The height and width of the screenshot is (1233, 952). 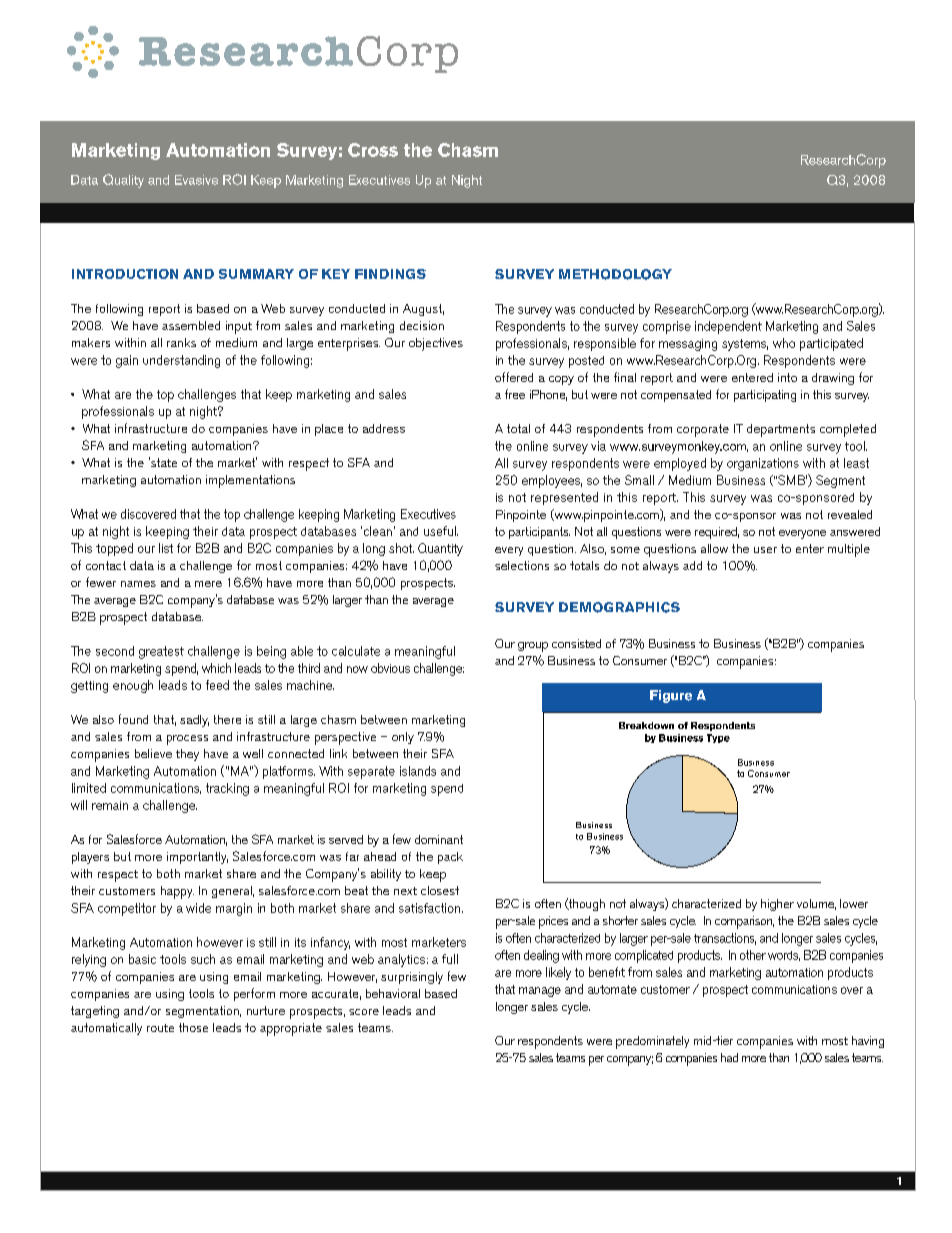 I want to click on Type, so click(x=718, y=738).
